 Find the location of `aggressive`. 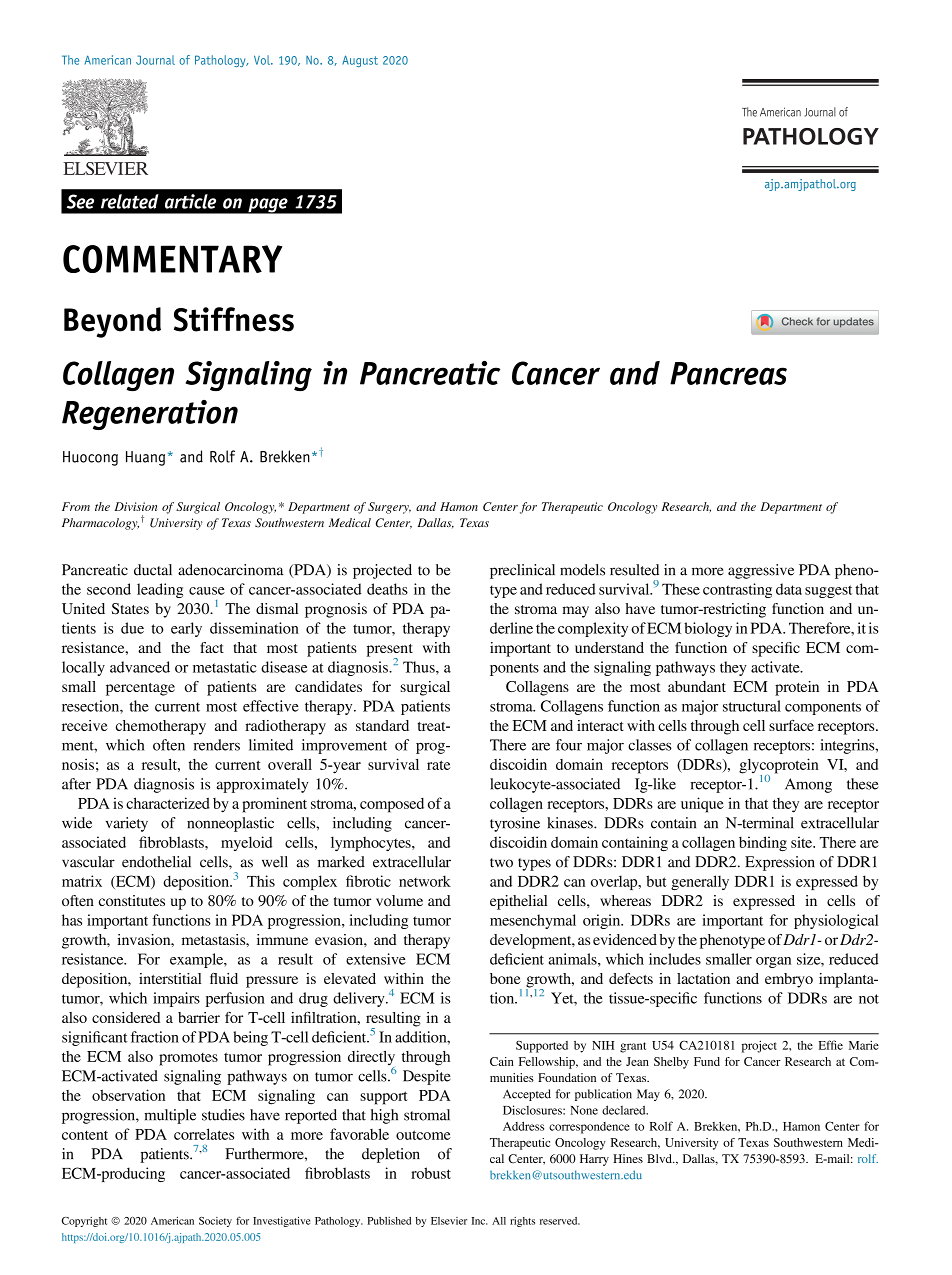

aggressive is located at coordinates (761, 571).
